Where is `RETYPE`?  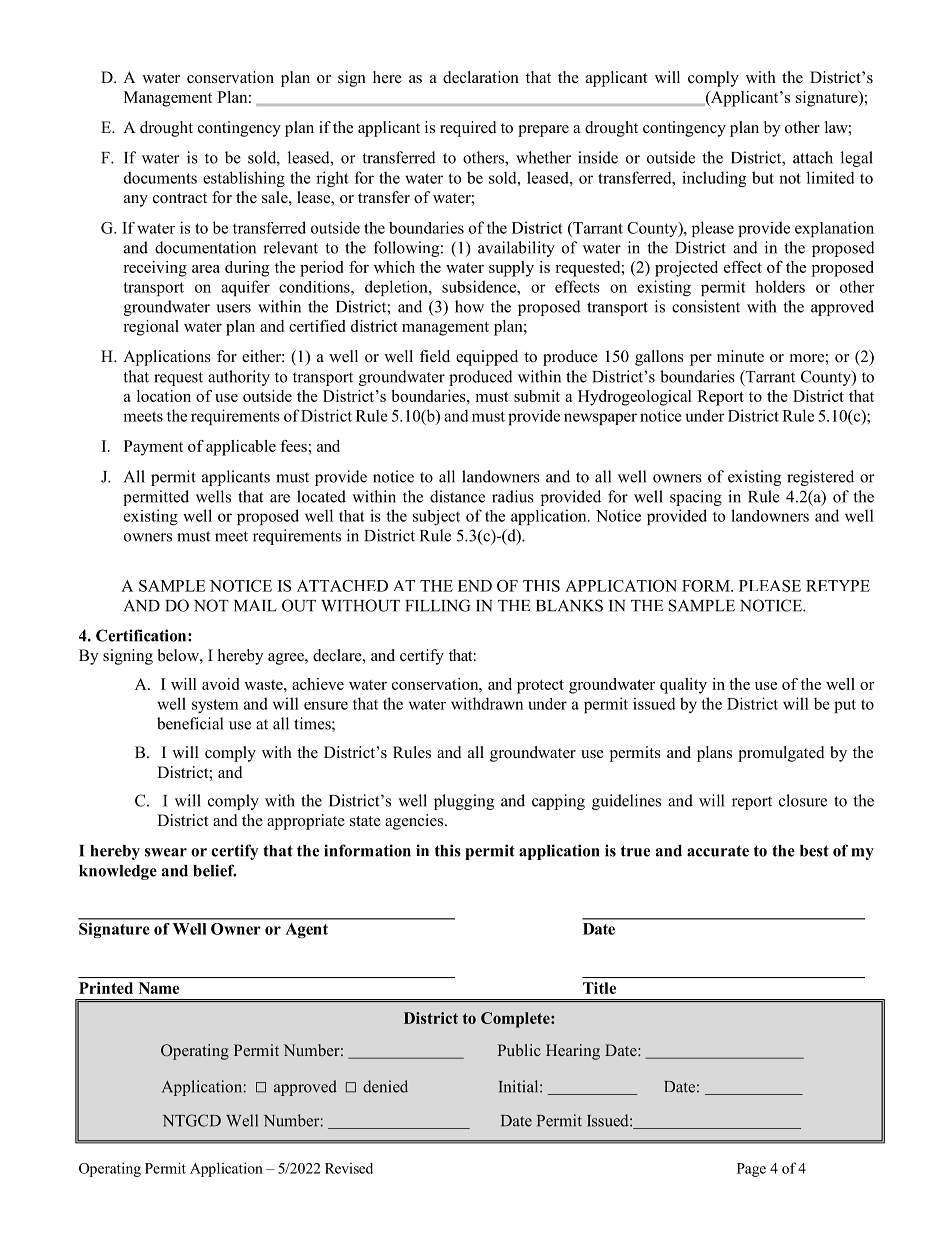 RETYPE is located at coordinates (838, 586).
